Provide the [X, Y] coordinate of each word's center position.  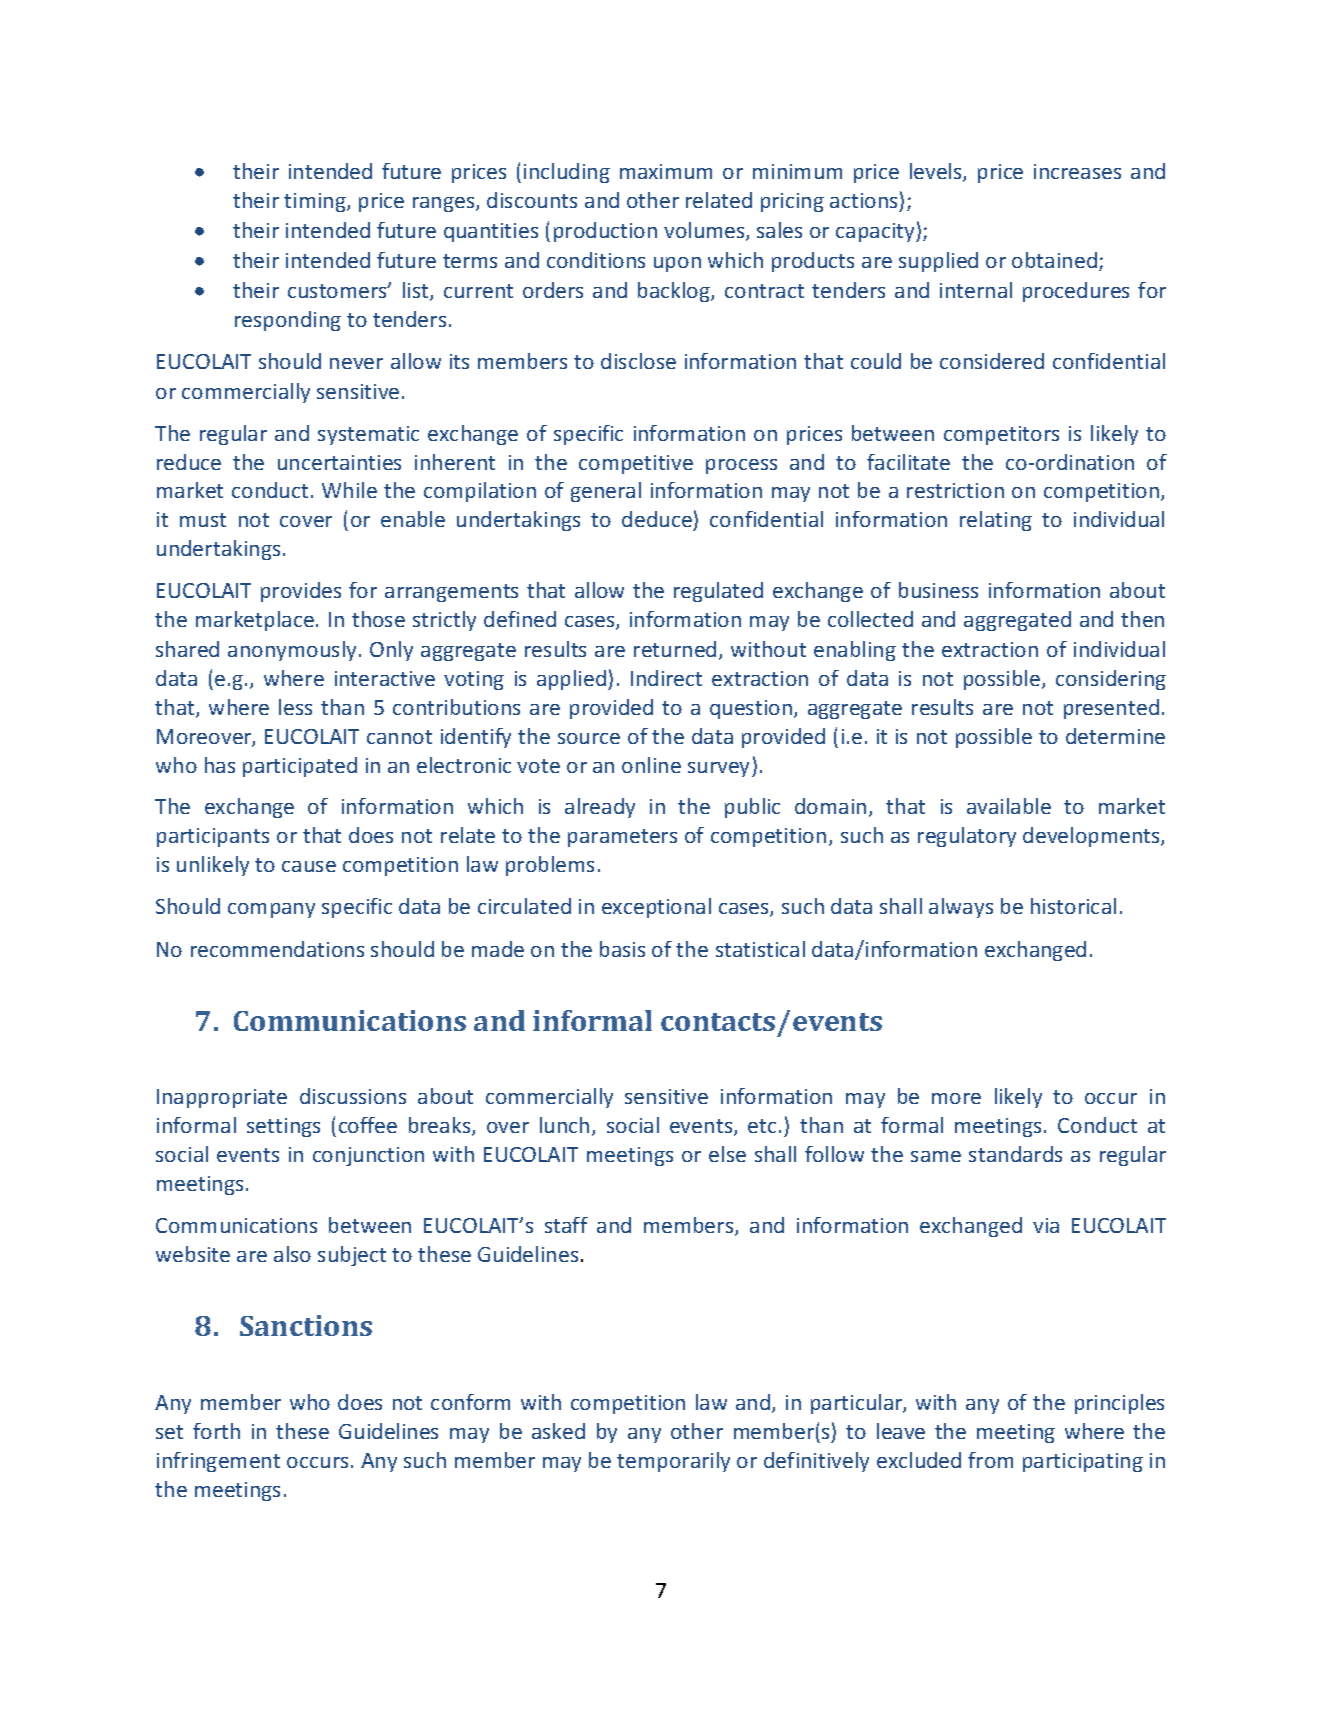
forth [216, 1431]
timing [316, 202]
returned [675, 649]
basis [622, 949]
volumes [705, 231]
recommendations [277, 949]
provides [301, 592]
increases [1077, 171]
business [938, 590]
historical [1073, 906]
